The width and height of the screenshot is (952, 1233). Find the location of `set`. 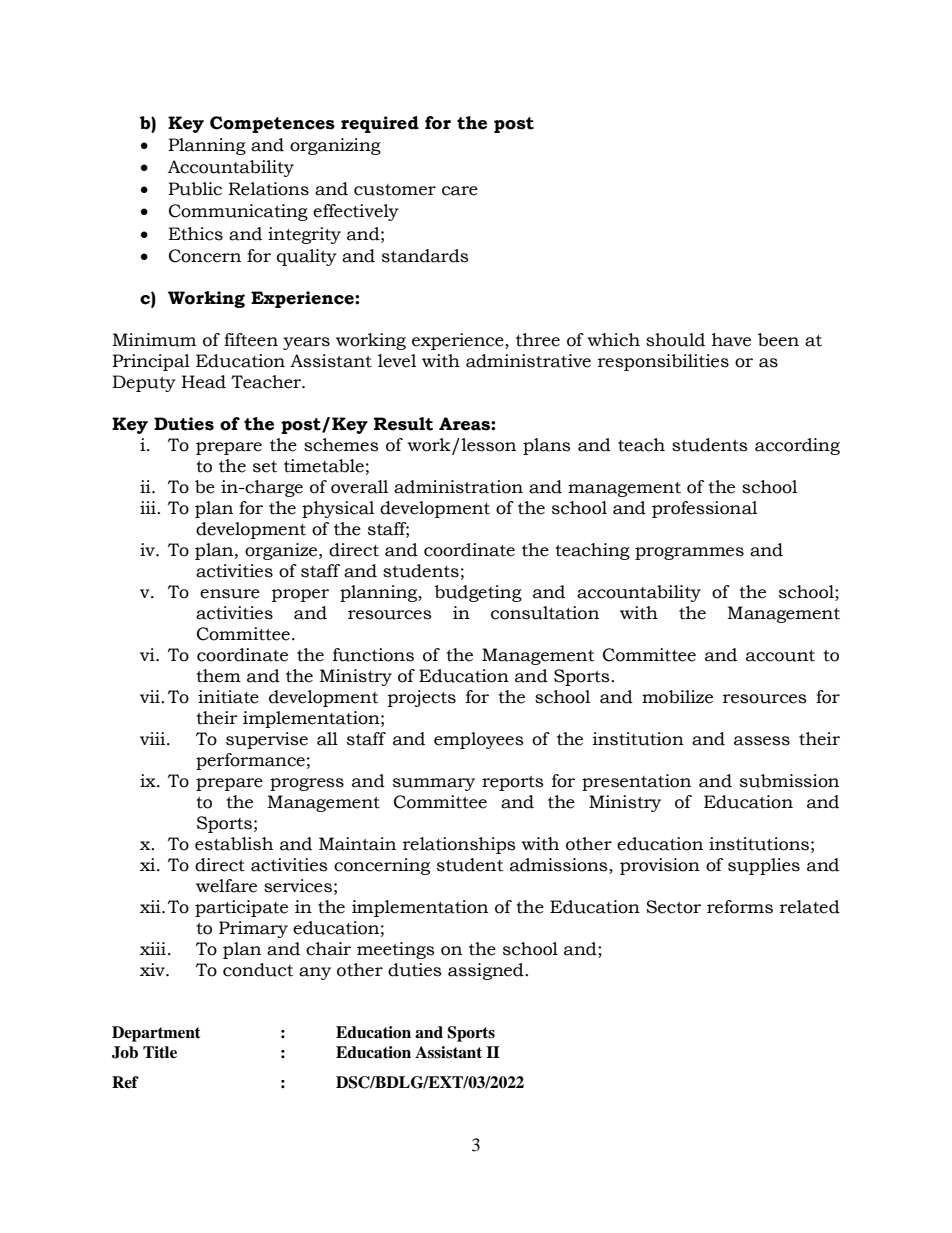

set is located at coordinates (265, 467).
